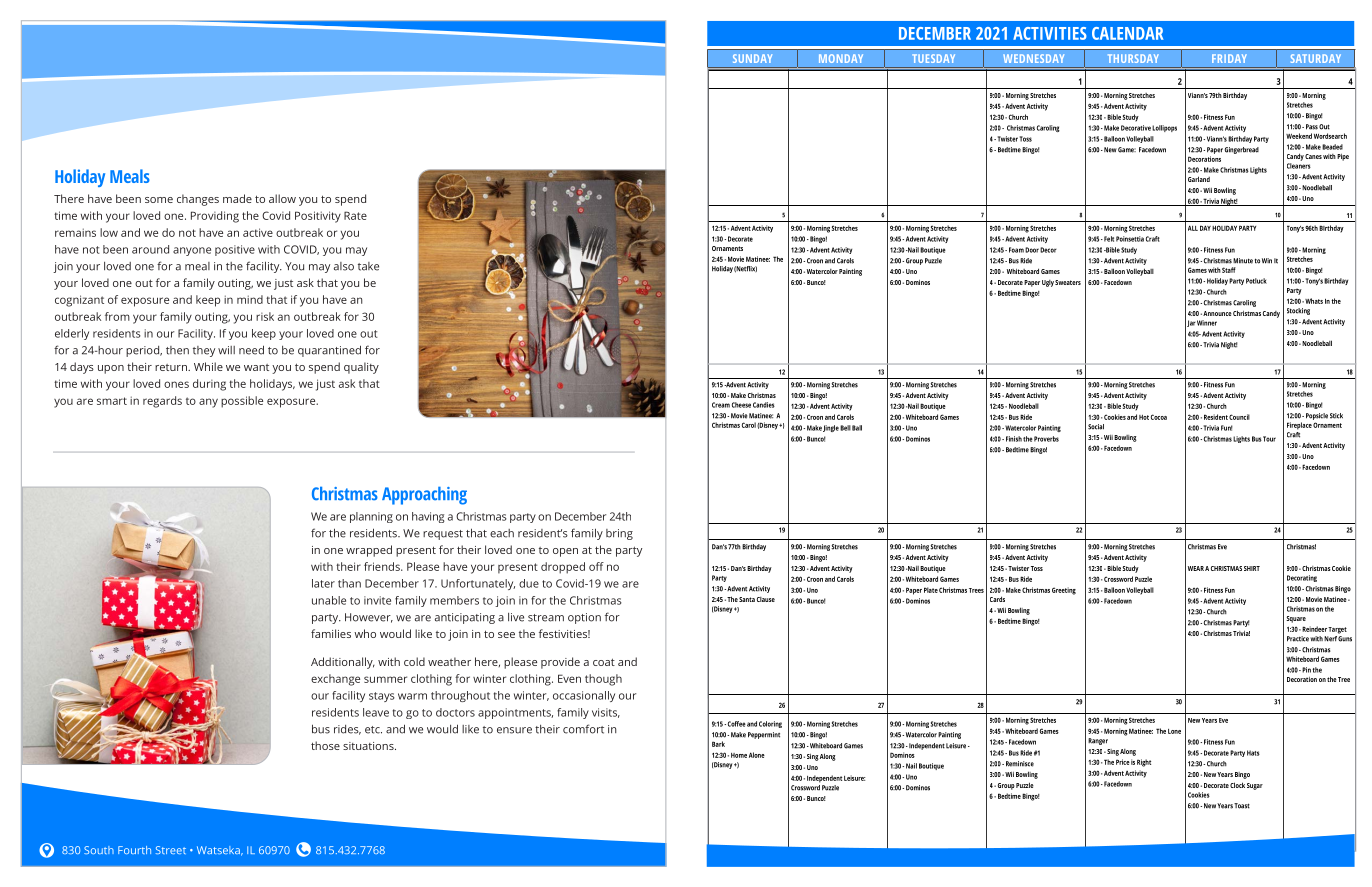  I want to click on ACTIVITIES, so click(1050, 33).
